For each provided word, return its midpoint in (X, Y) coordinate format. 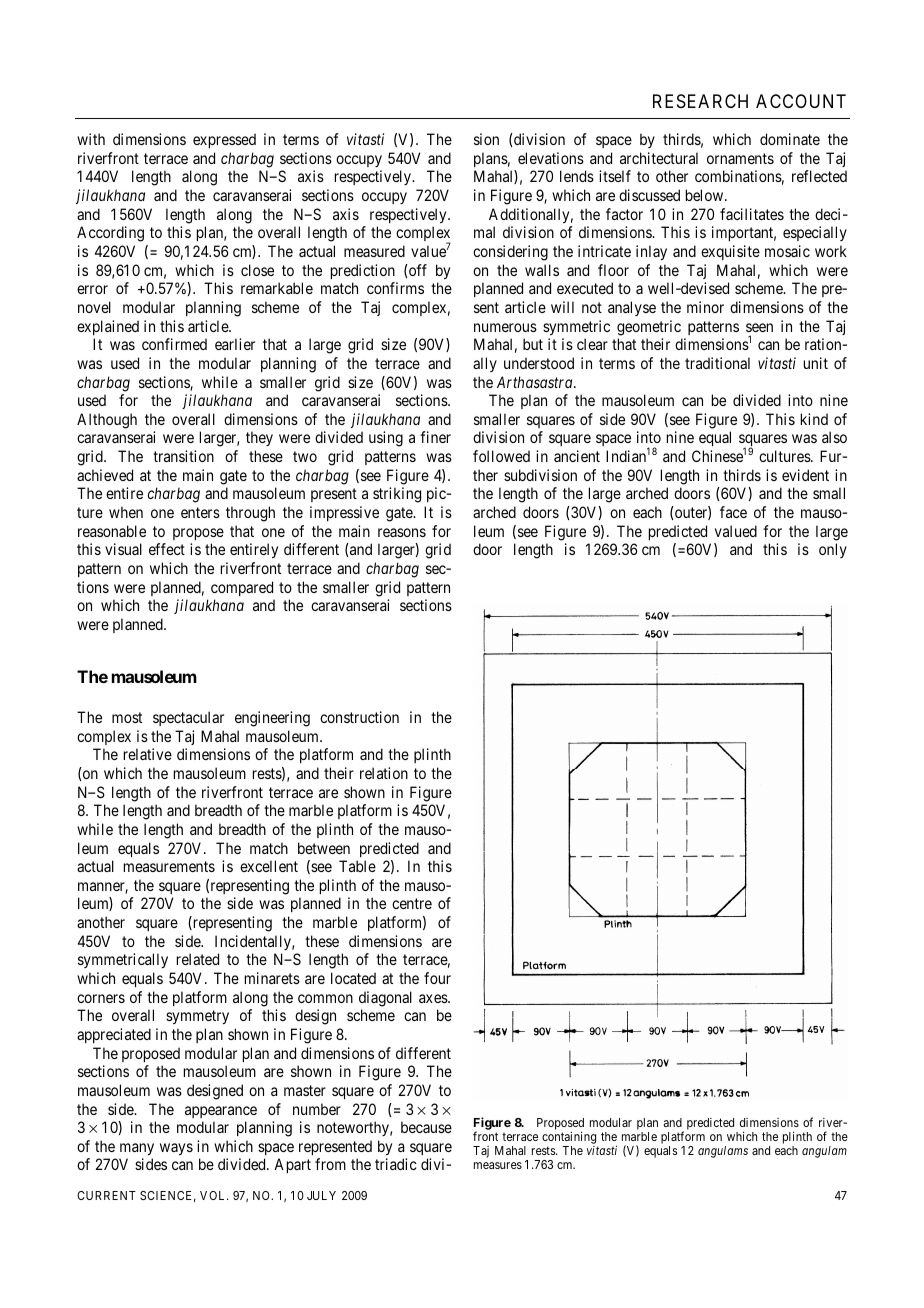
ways (176, 1149)
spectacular (188, 718)
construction (359, 717)
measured (374, 251)
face (733, 512)
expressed (224, 140)
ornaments (740, 158)
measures (498, 1165)
